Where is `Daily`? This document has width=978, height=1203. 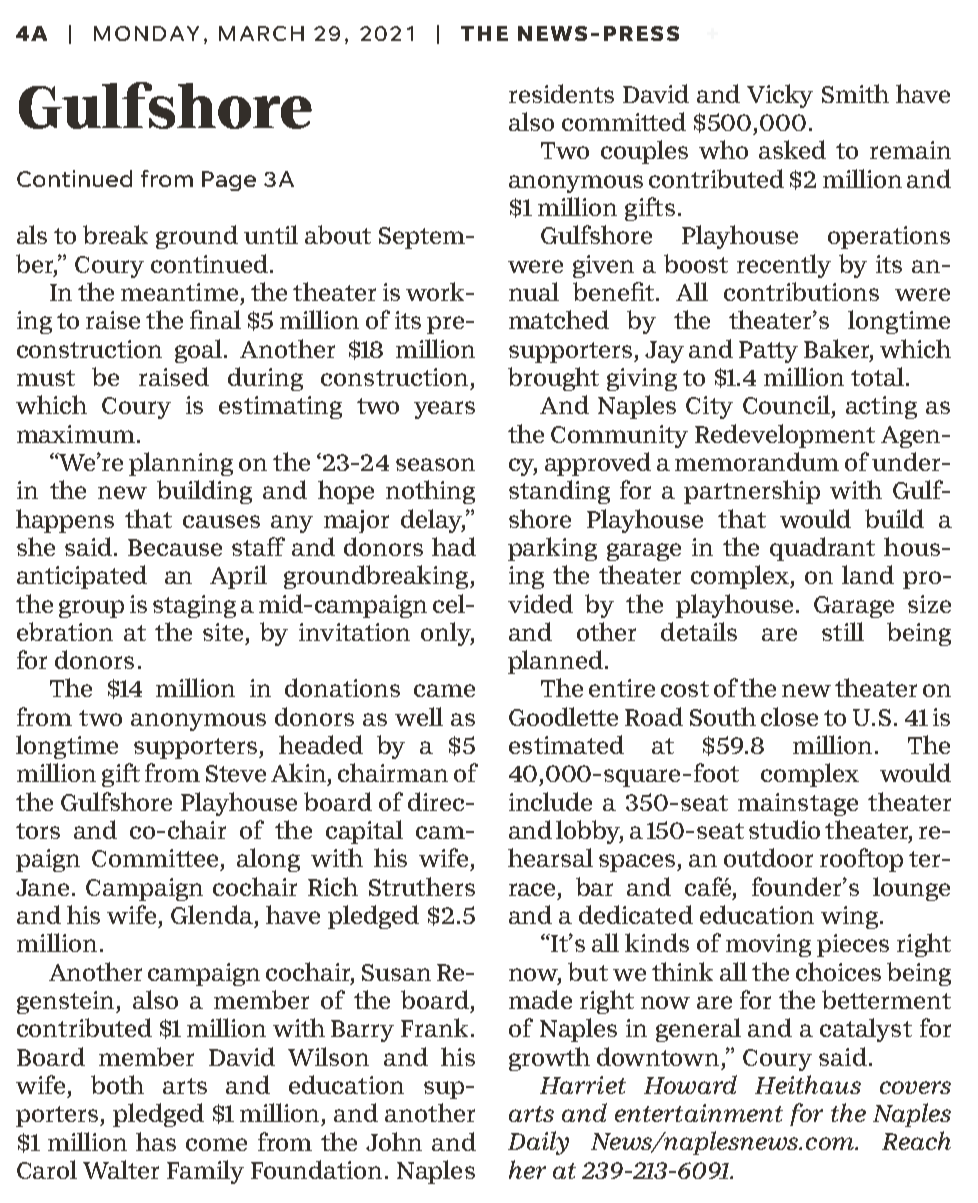
Daily is located at coordinates (538, 1143).
